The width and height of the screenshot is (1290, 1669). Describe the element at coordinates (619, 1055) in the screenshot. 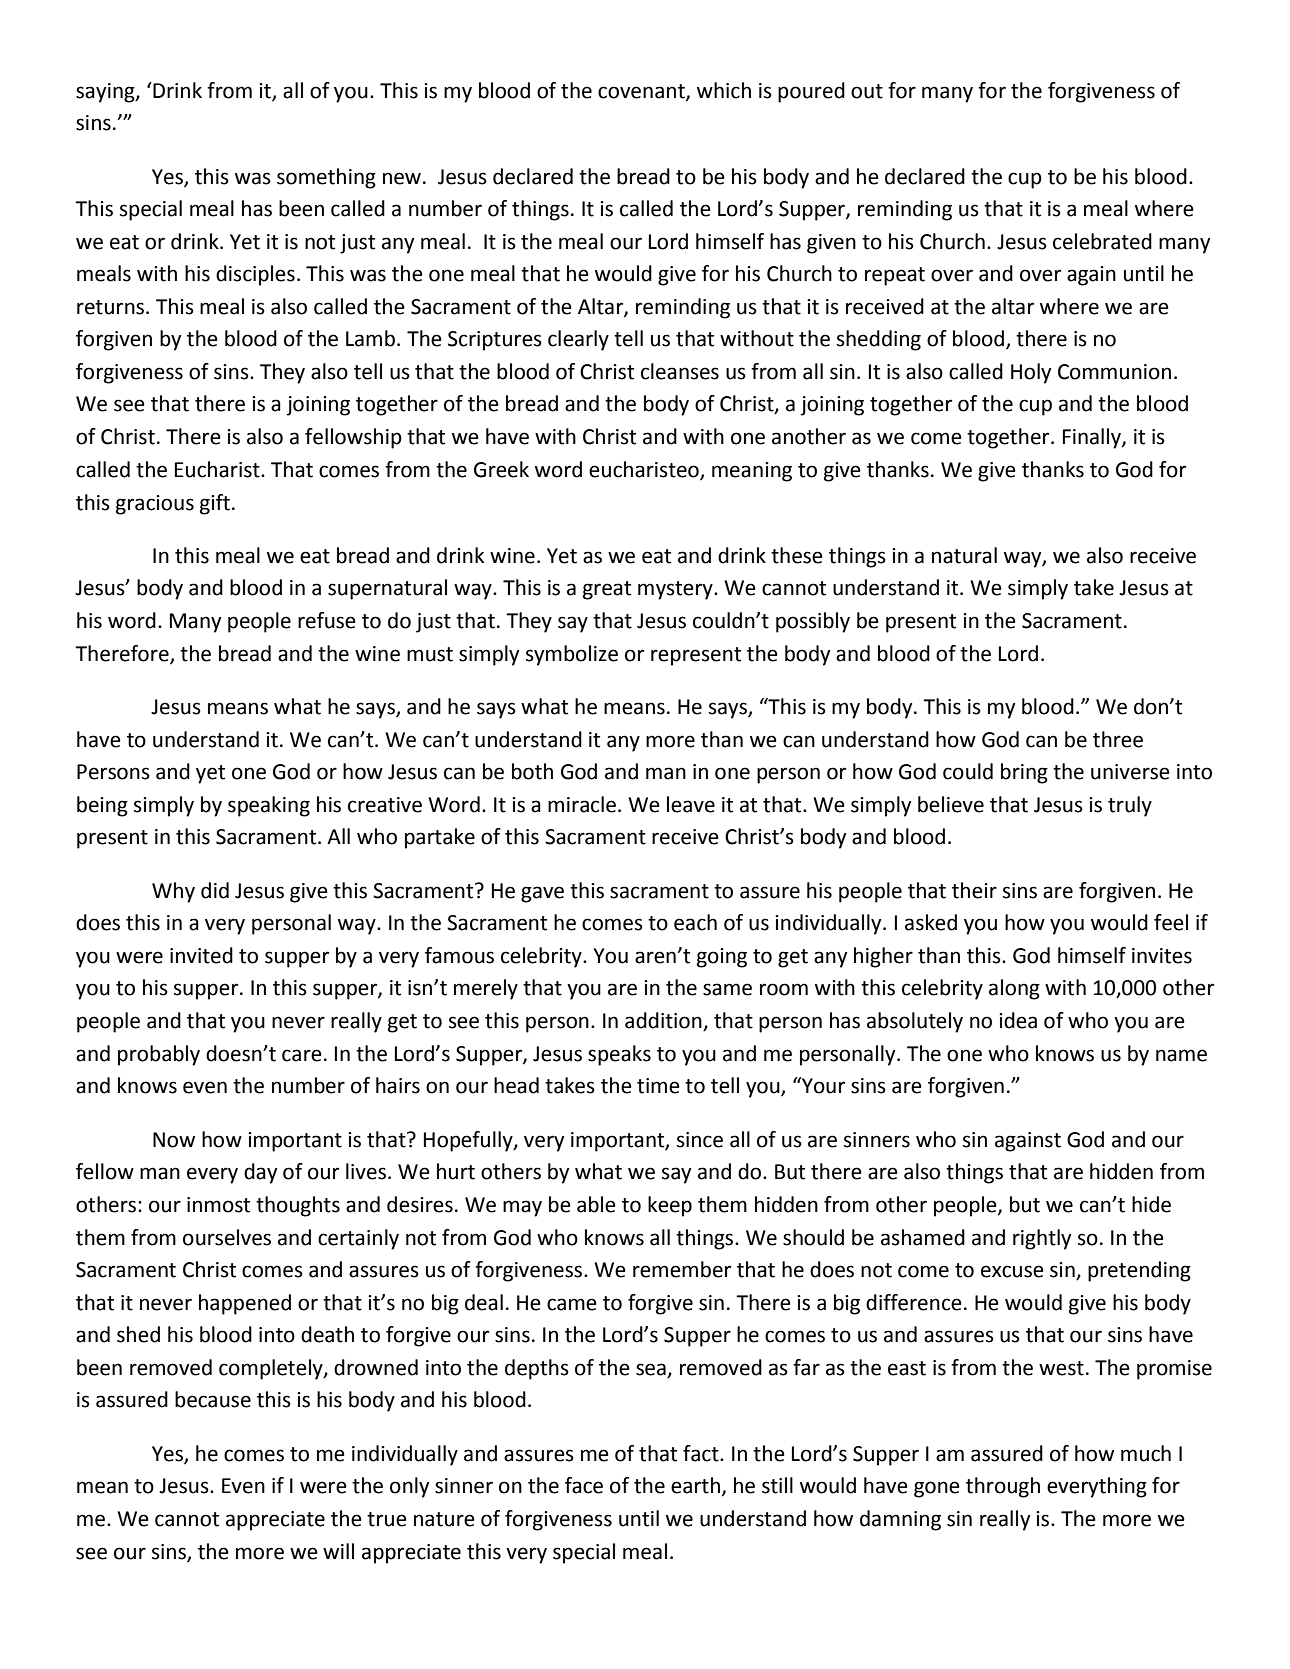

I see `speaks` at that location.
